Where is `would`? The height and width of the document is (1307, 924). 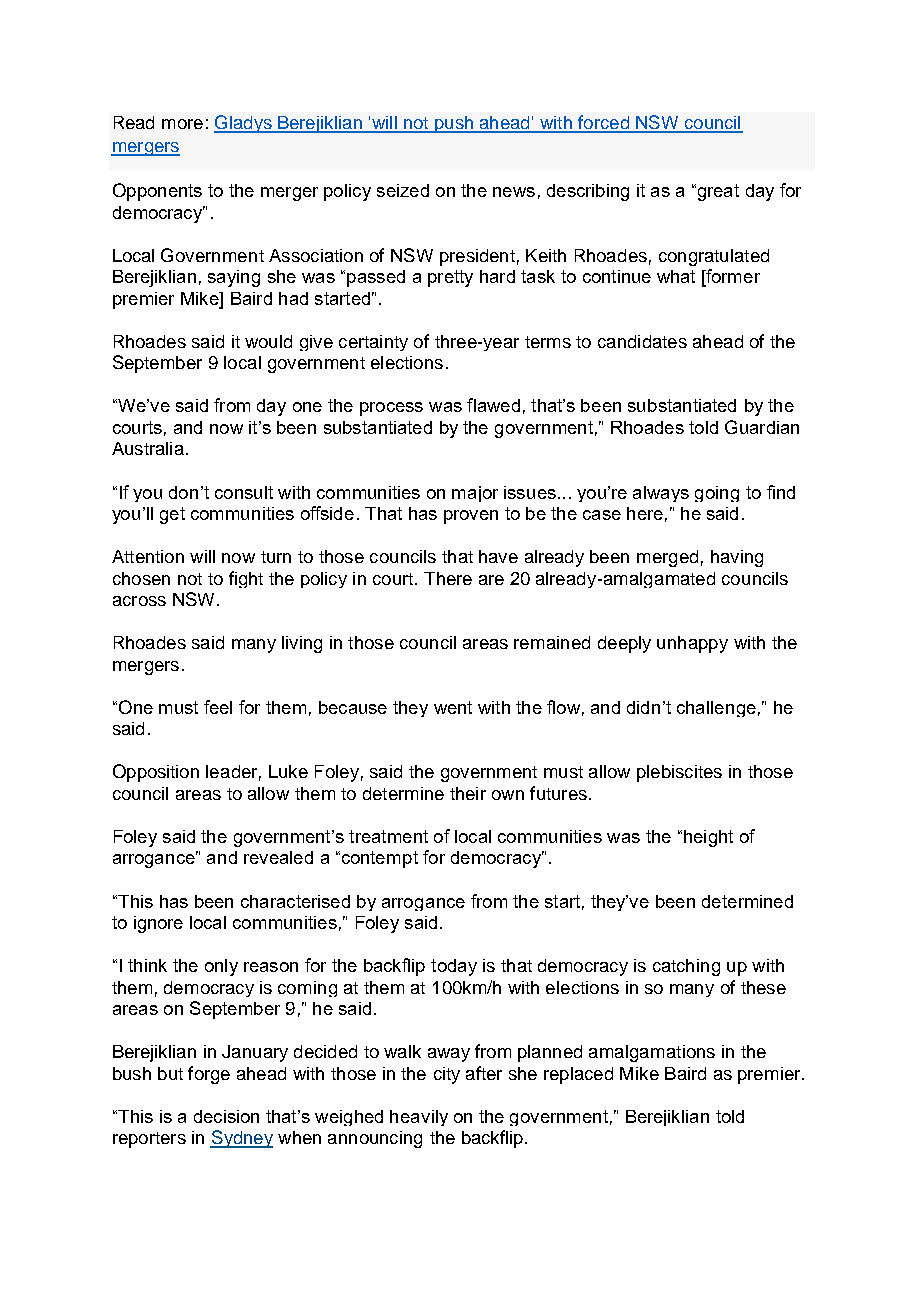 would is located at coordinates (268, 341).
